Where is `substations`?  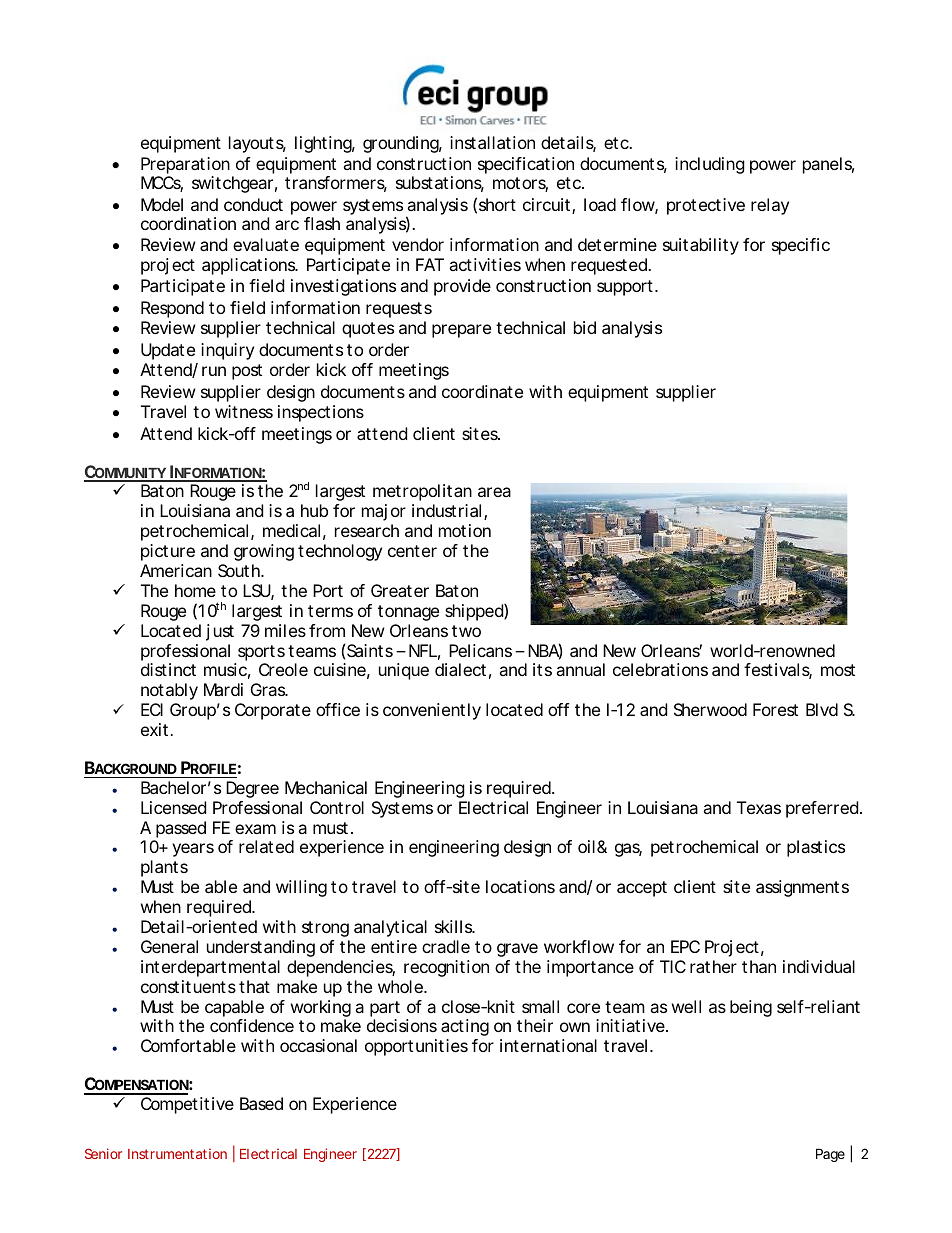
substations is located at coordinates (440, 184).
